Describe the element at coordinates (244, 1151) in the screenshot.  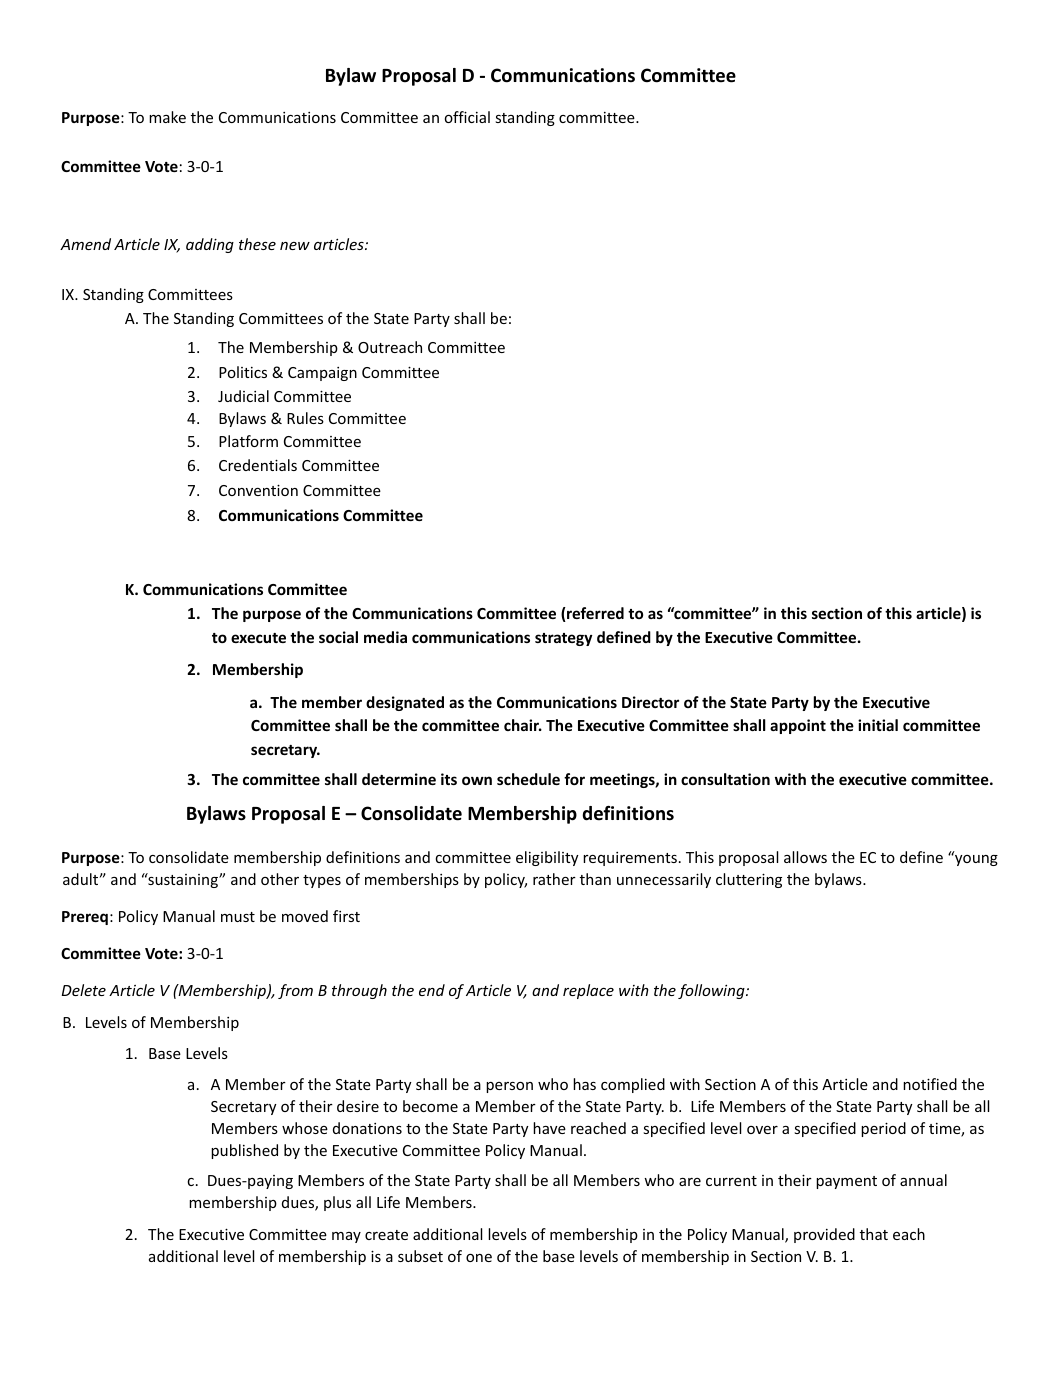
I see `published` at that location.
